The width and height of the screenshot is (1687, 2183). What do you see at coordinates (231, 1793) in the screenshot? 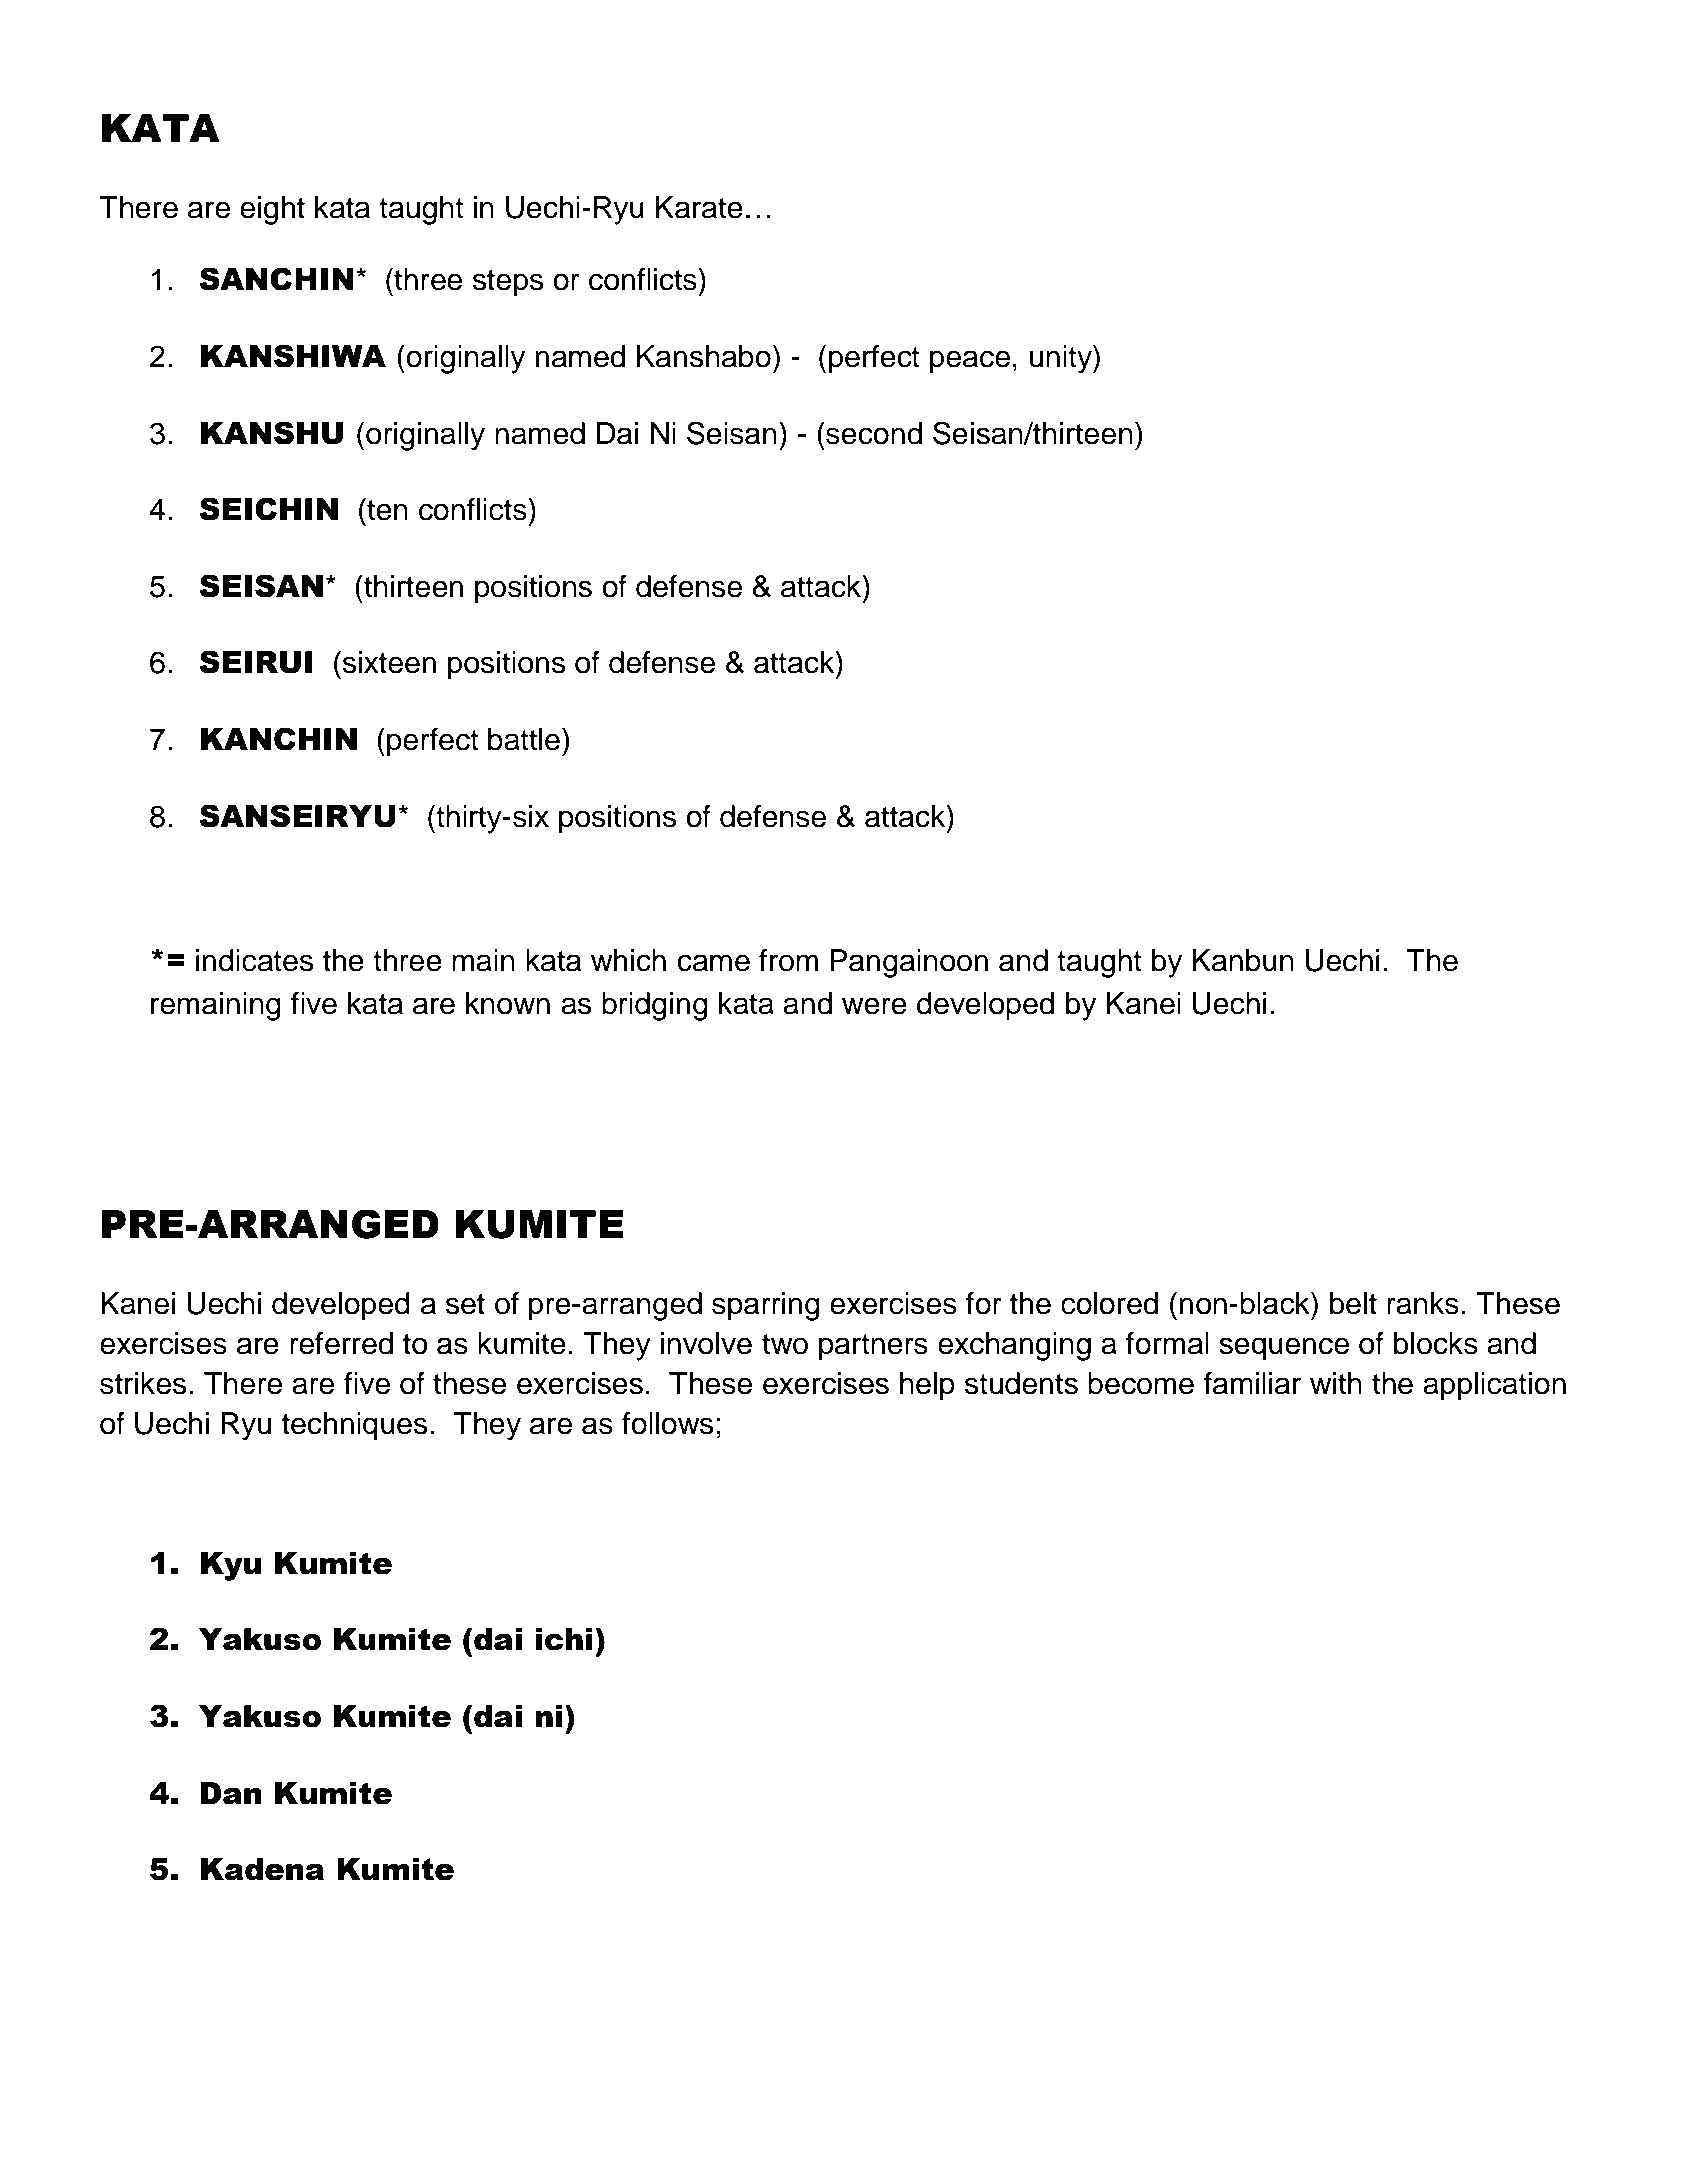
I see `Dan` at bounding box center [231, 1793].
